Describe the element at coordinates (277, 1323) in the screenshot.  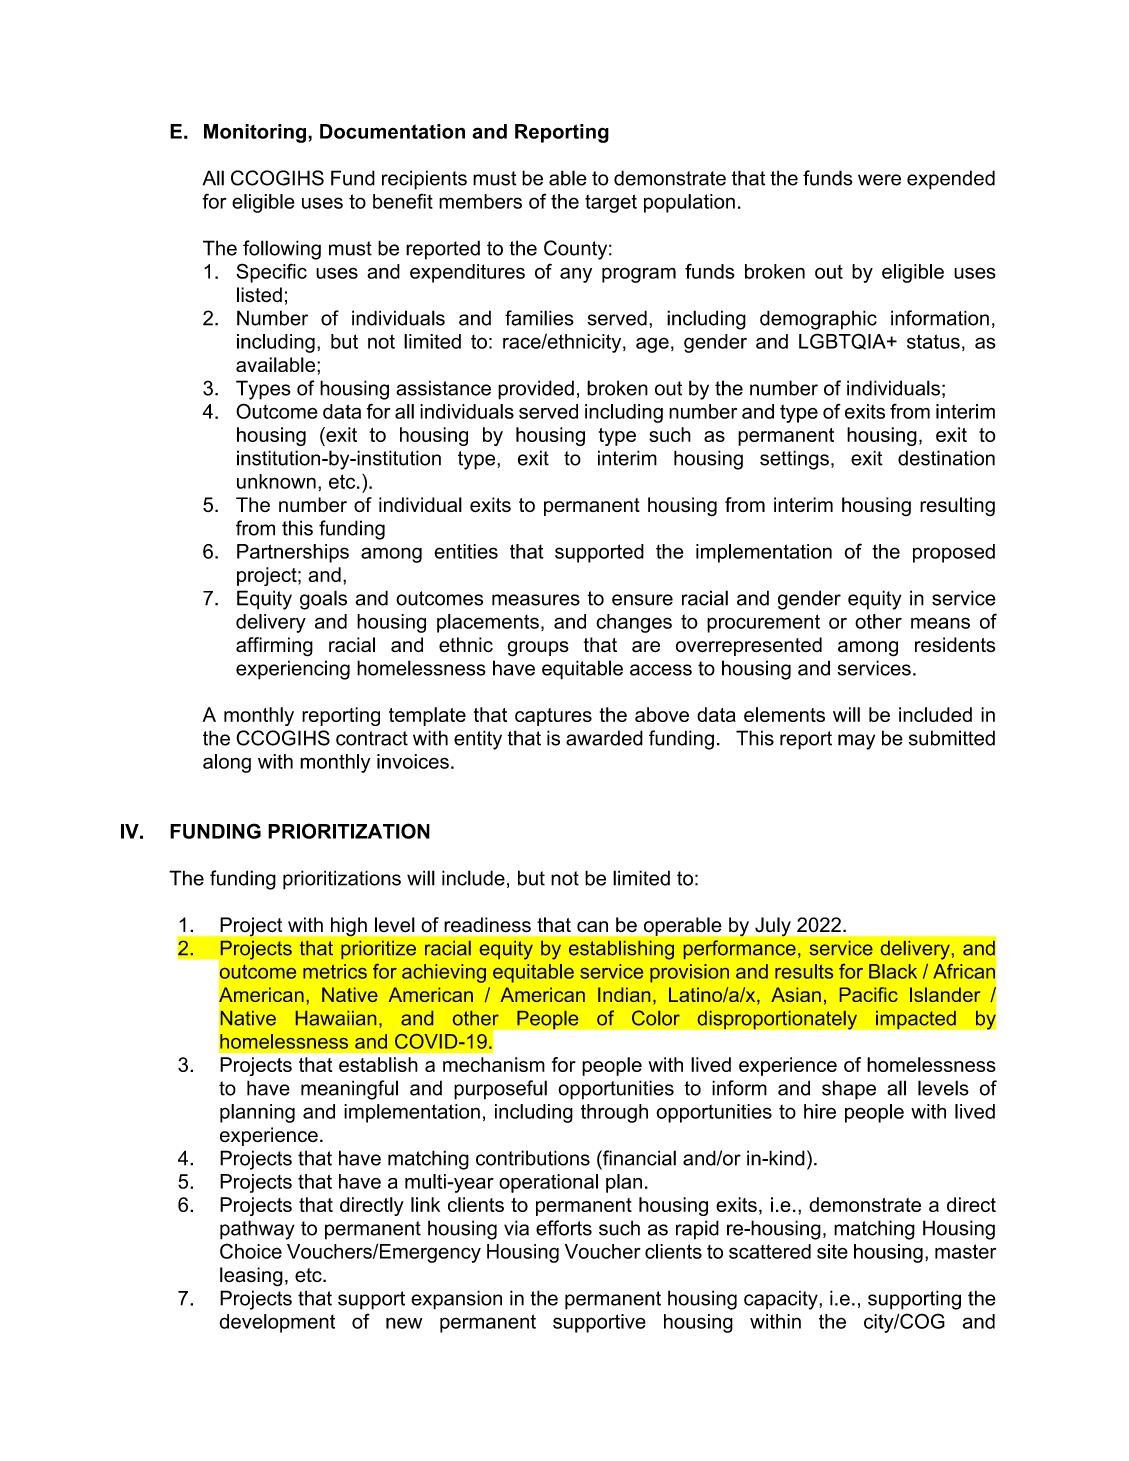
I see `development` at that location.
